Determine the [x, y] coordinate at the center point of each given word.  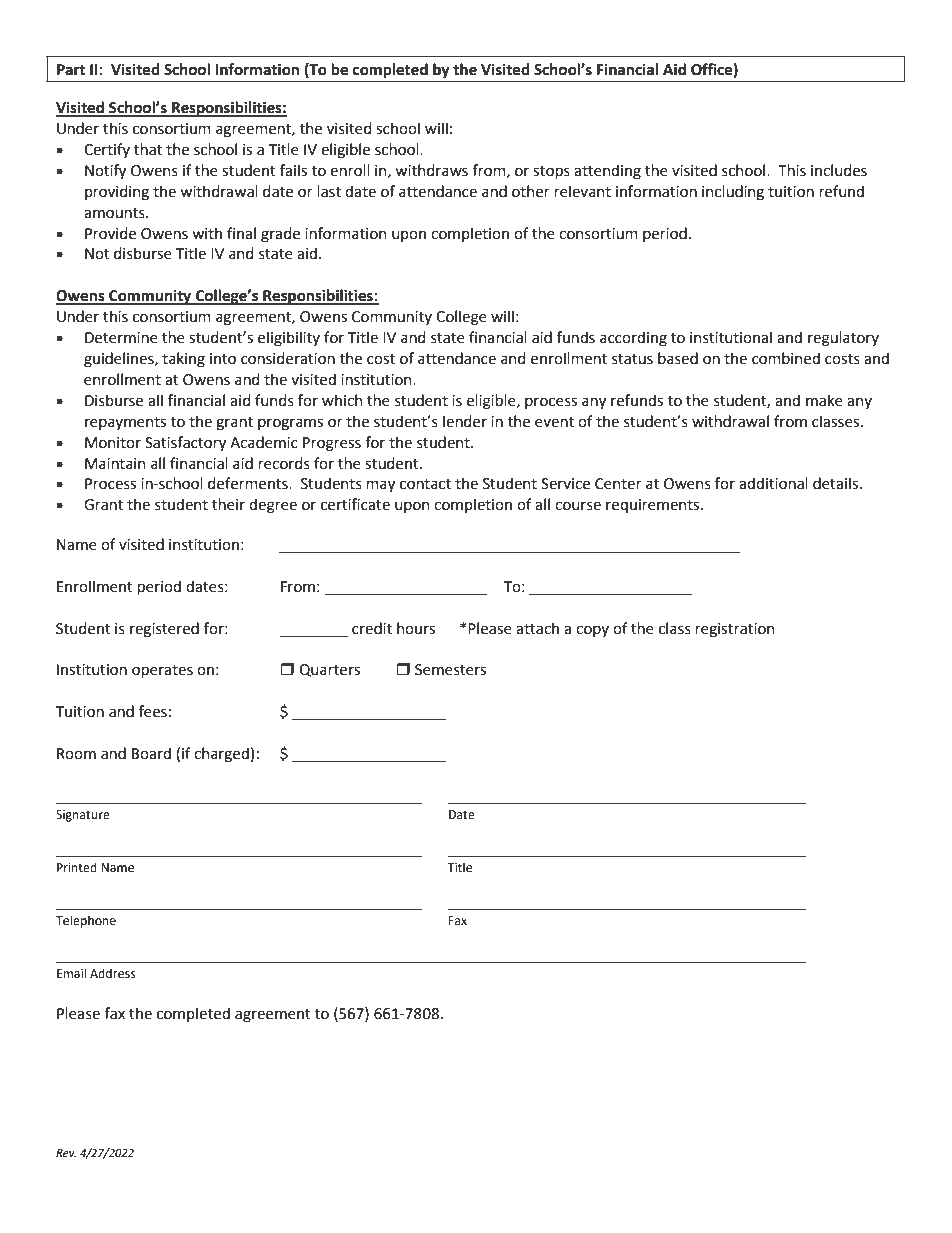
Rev [66, 1153]
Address [113, 973]
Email [71, 973]
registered [164, 630]
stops [551, 172]
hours [416, 628]
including [733, 193]
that [148, 149]
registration [735, 630]
